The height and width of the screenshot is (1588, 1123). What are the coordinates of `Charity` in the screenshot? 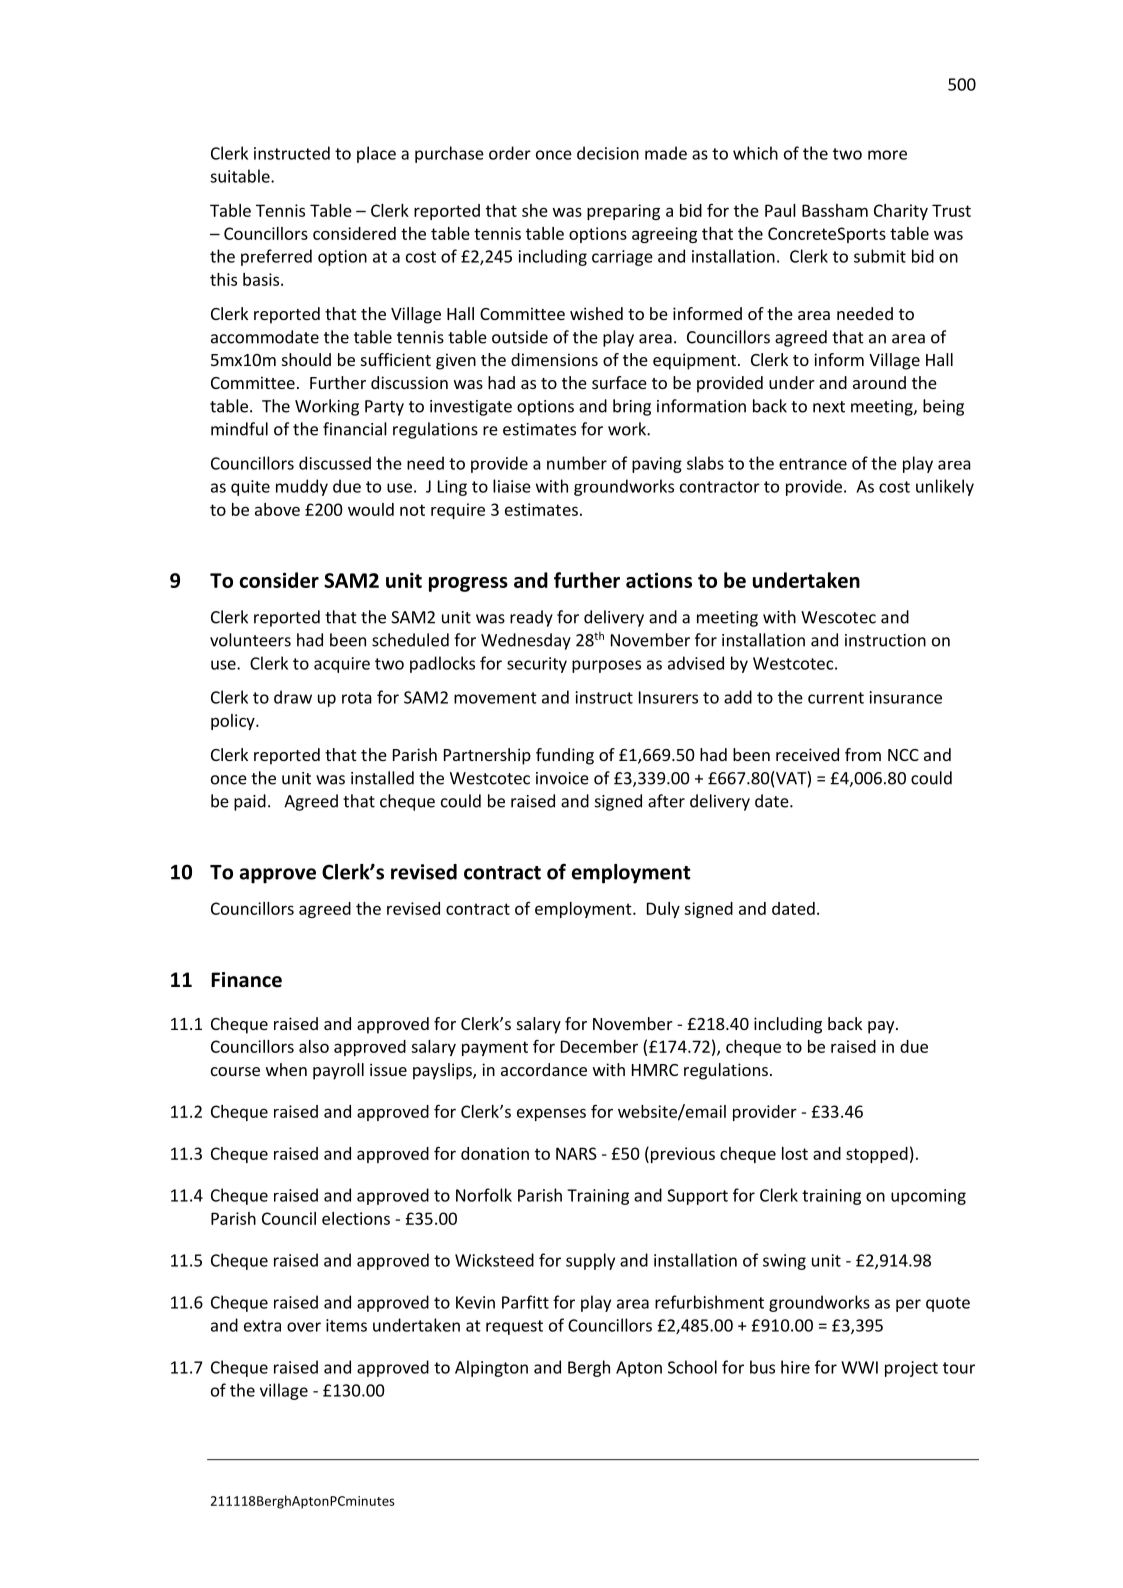 It's located at (901, 212).
